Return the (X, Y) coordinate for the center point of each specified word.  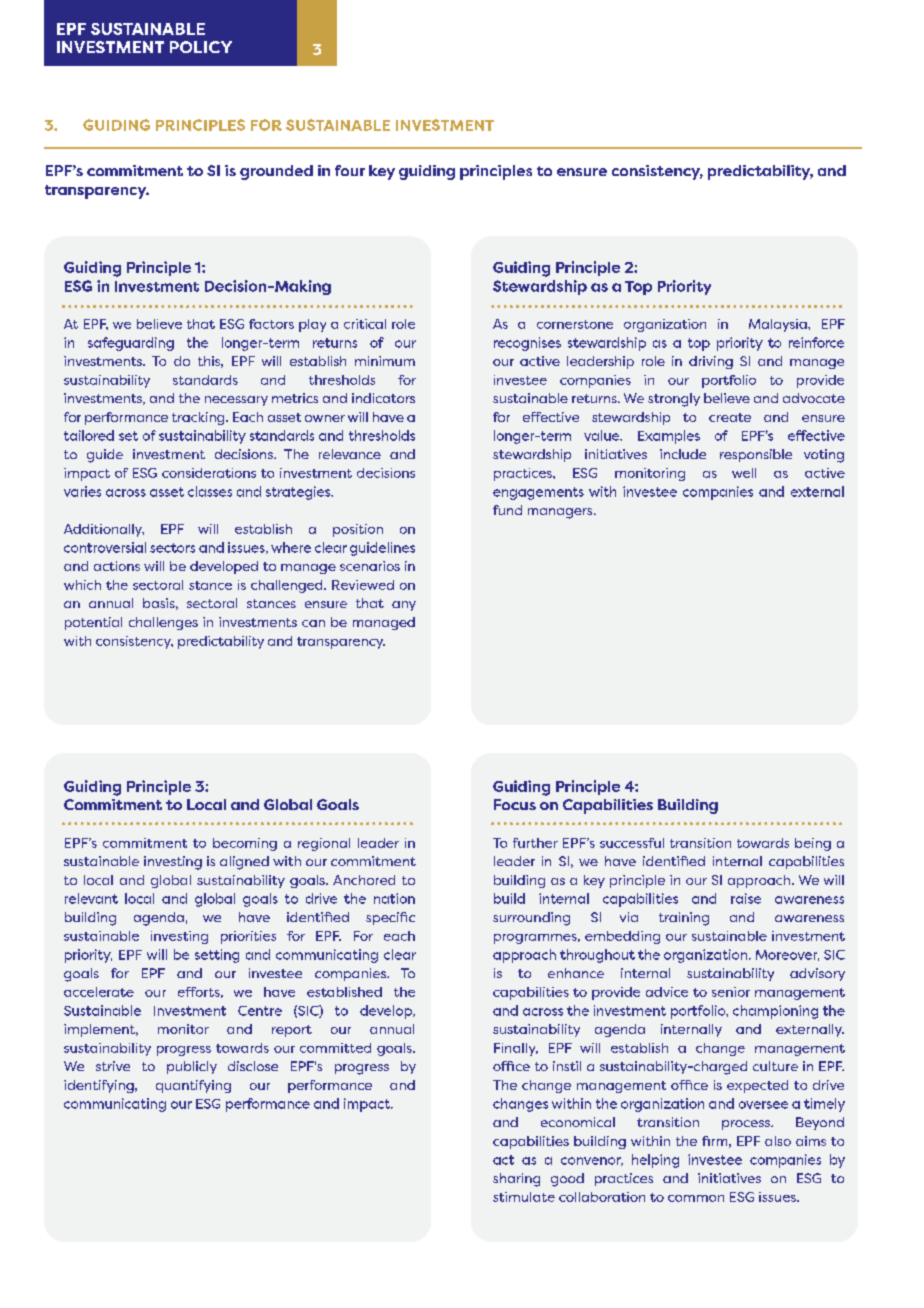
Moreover (787, 955)
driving (711, 362)
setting (217, 956)
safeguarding (131, 344)
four (350, 170)
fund (507, 510)
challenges (163, 623)
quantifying (193, 1086)
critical (365, 324)
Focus (515, 804)
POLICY (201, 47)
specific (390, 918)
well (744, 473)
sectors (172, 548)
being (813, 844)
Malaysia (779, 325)
